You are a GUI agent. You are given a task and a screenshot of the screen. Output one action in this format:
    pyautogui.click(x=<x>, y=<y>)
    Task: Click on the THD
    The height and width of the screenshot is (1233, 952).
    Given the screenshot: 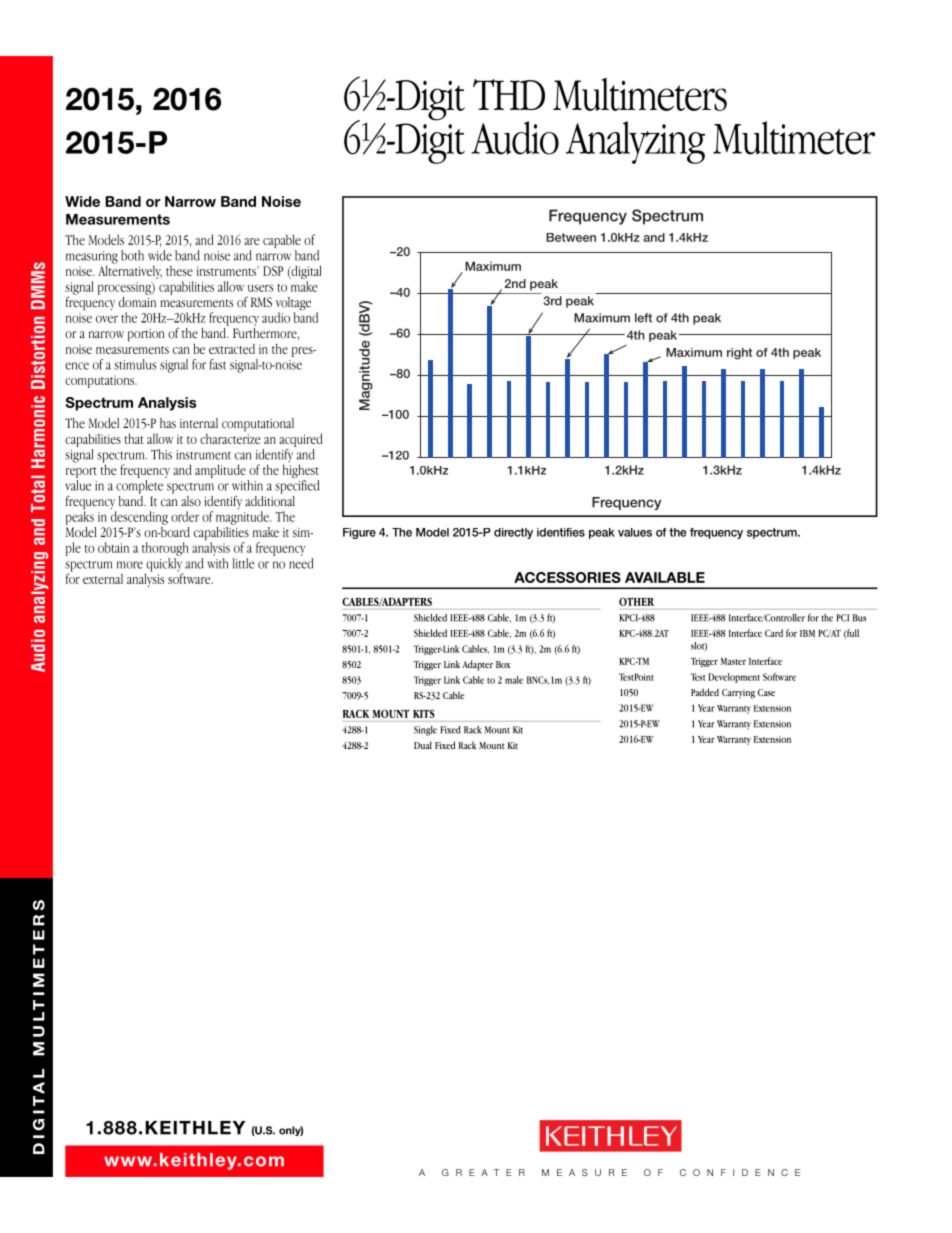 What is the action you would take?
    pyautogui.click(x=509, y=94)
